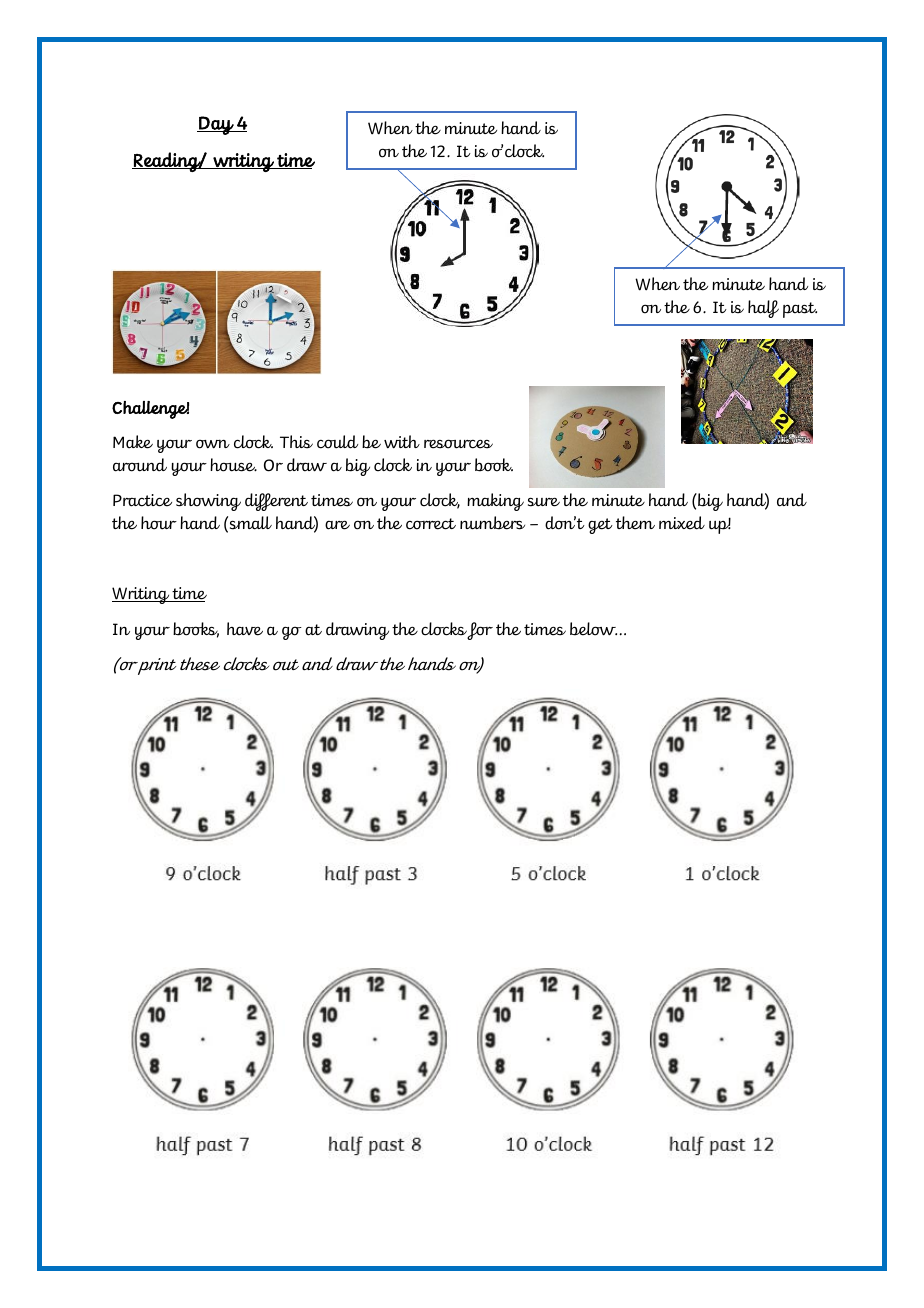 The height and width of the screenshot is (1308, 924). Describe the element at coordinates (216, 125) in the screenshot. I see `Day` at that location.
